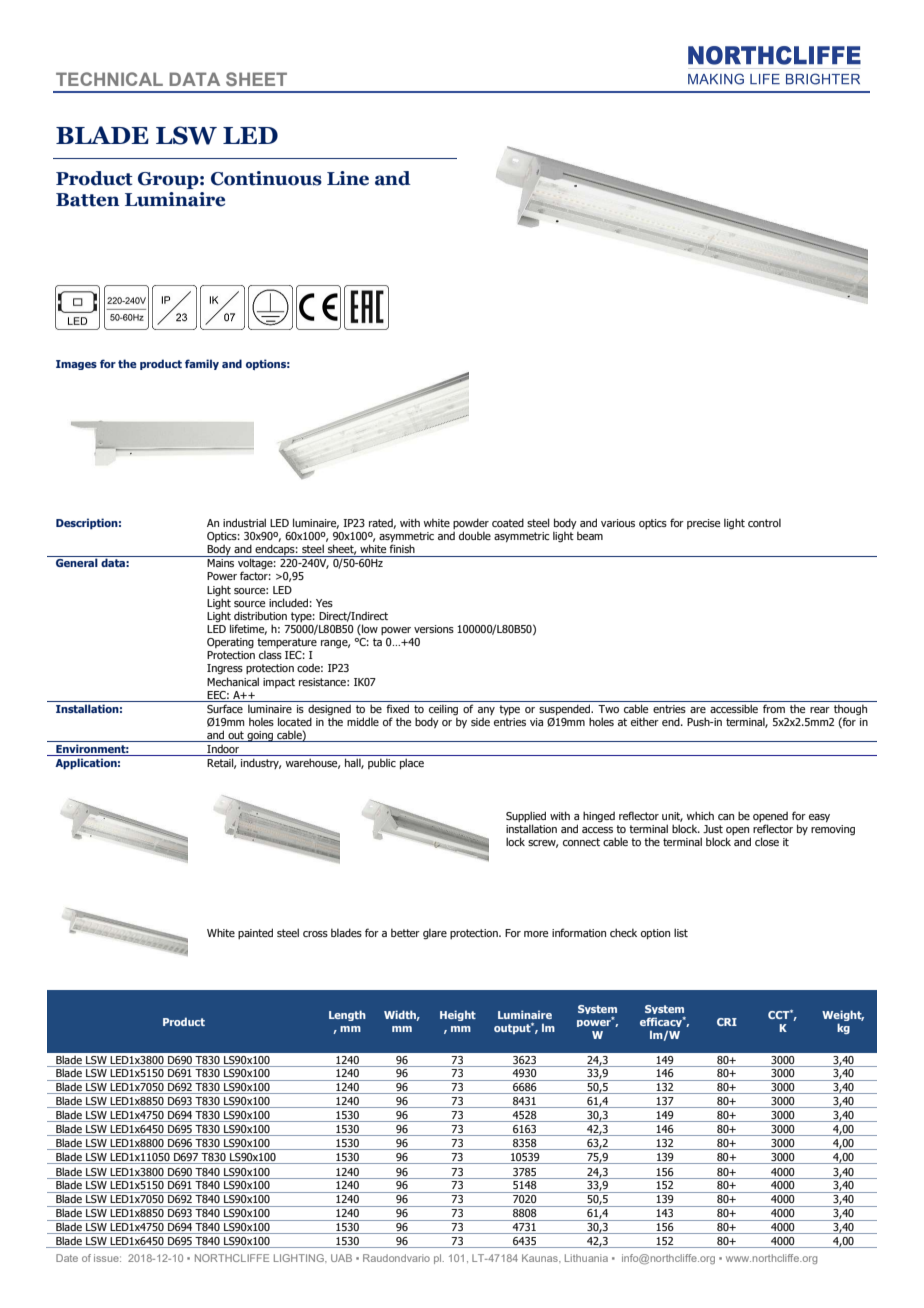 This image has height=1308, width=924. I want to click on Continuous, so click(266, 178).
